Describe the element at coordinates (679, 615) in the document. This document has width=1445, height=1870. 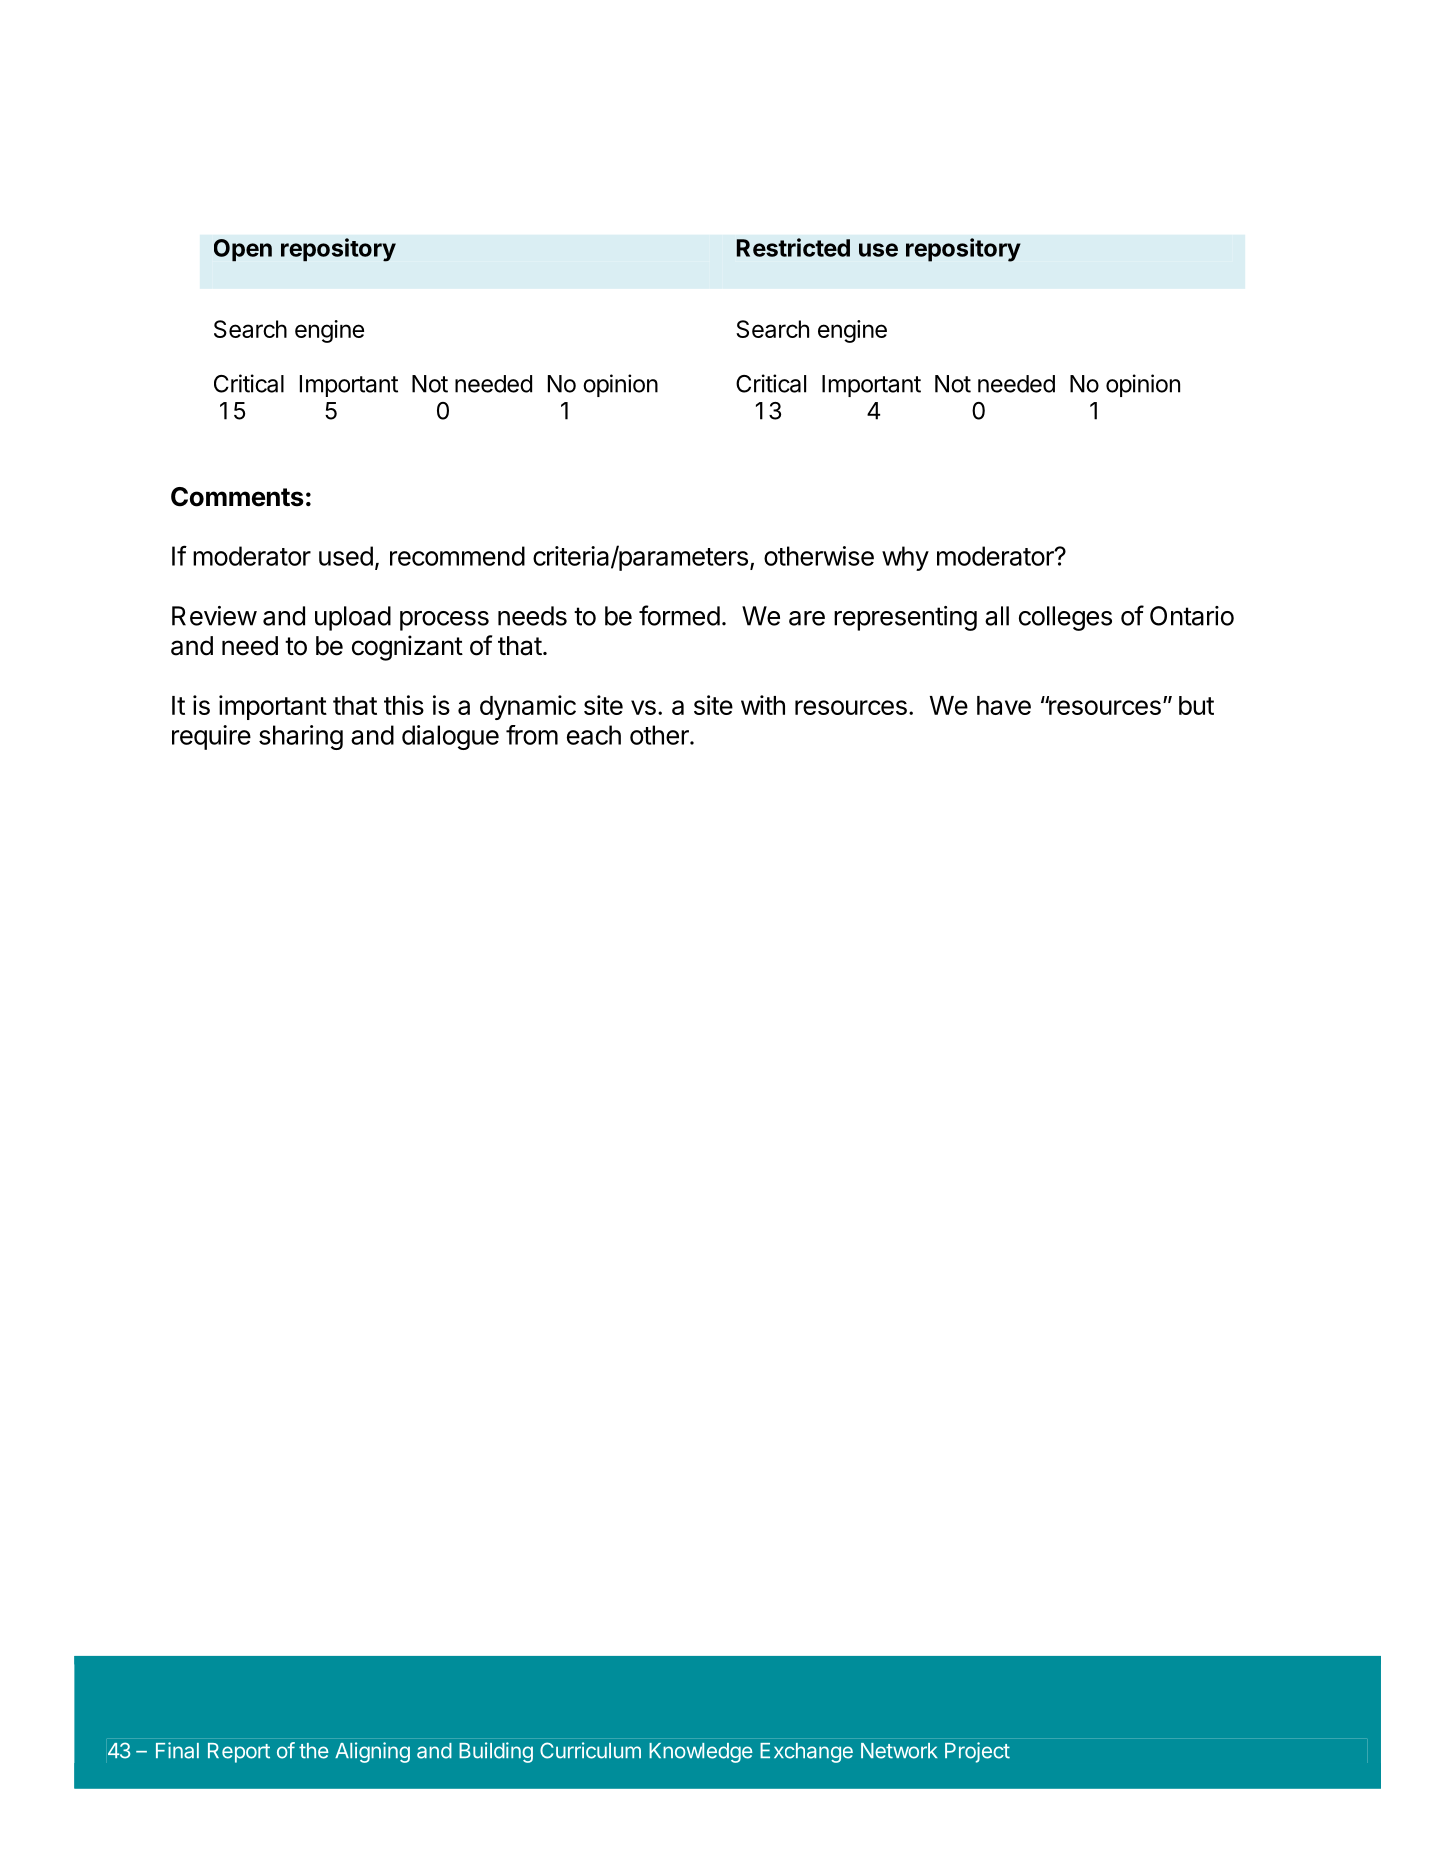
I see `formed` at that location.
